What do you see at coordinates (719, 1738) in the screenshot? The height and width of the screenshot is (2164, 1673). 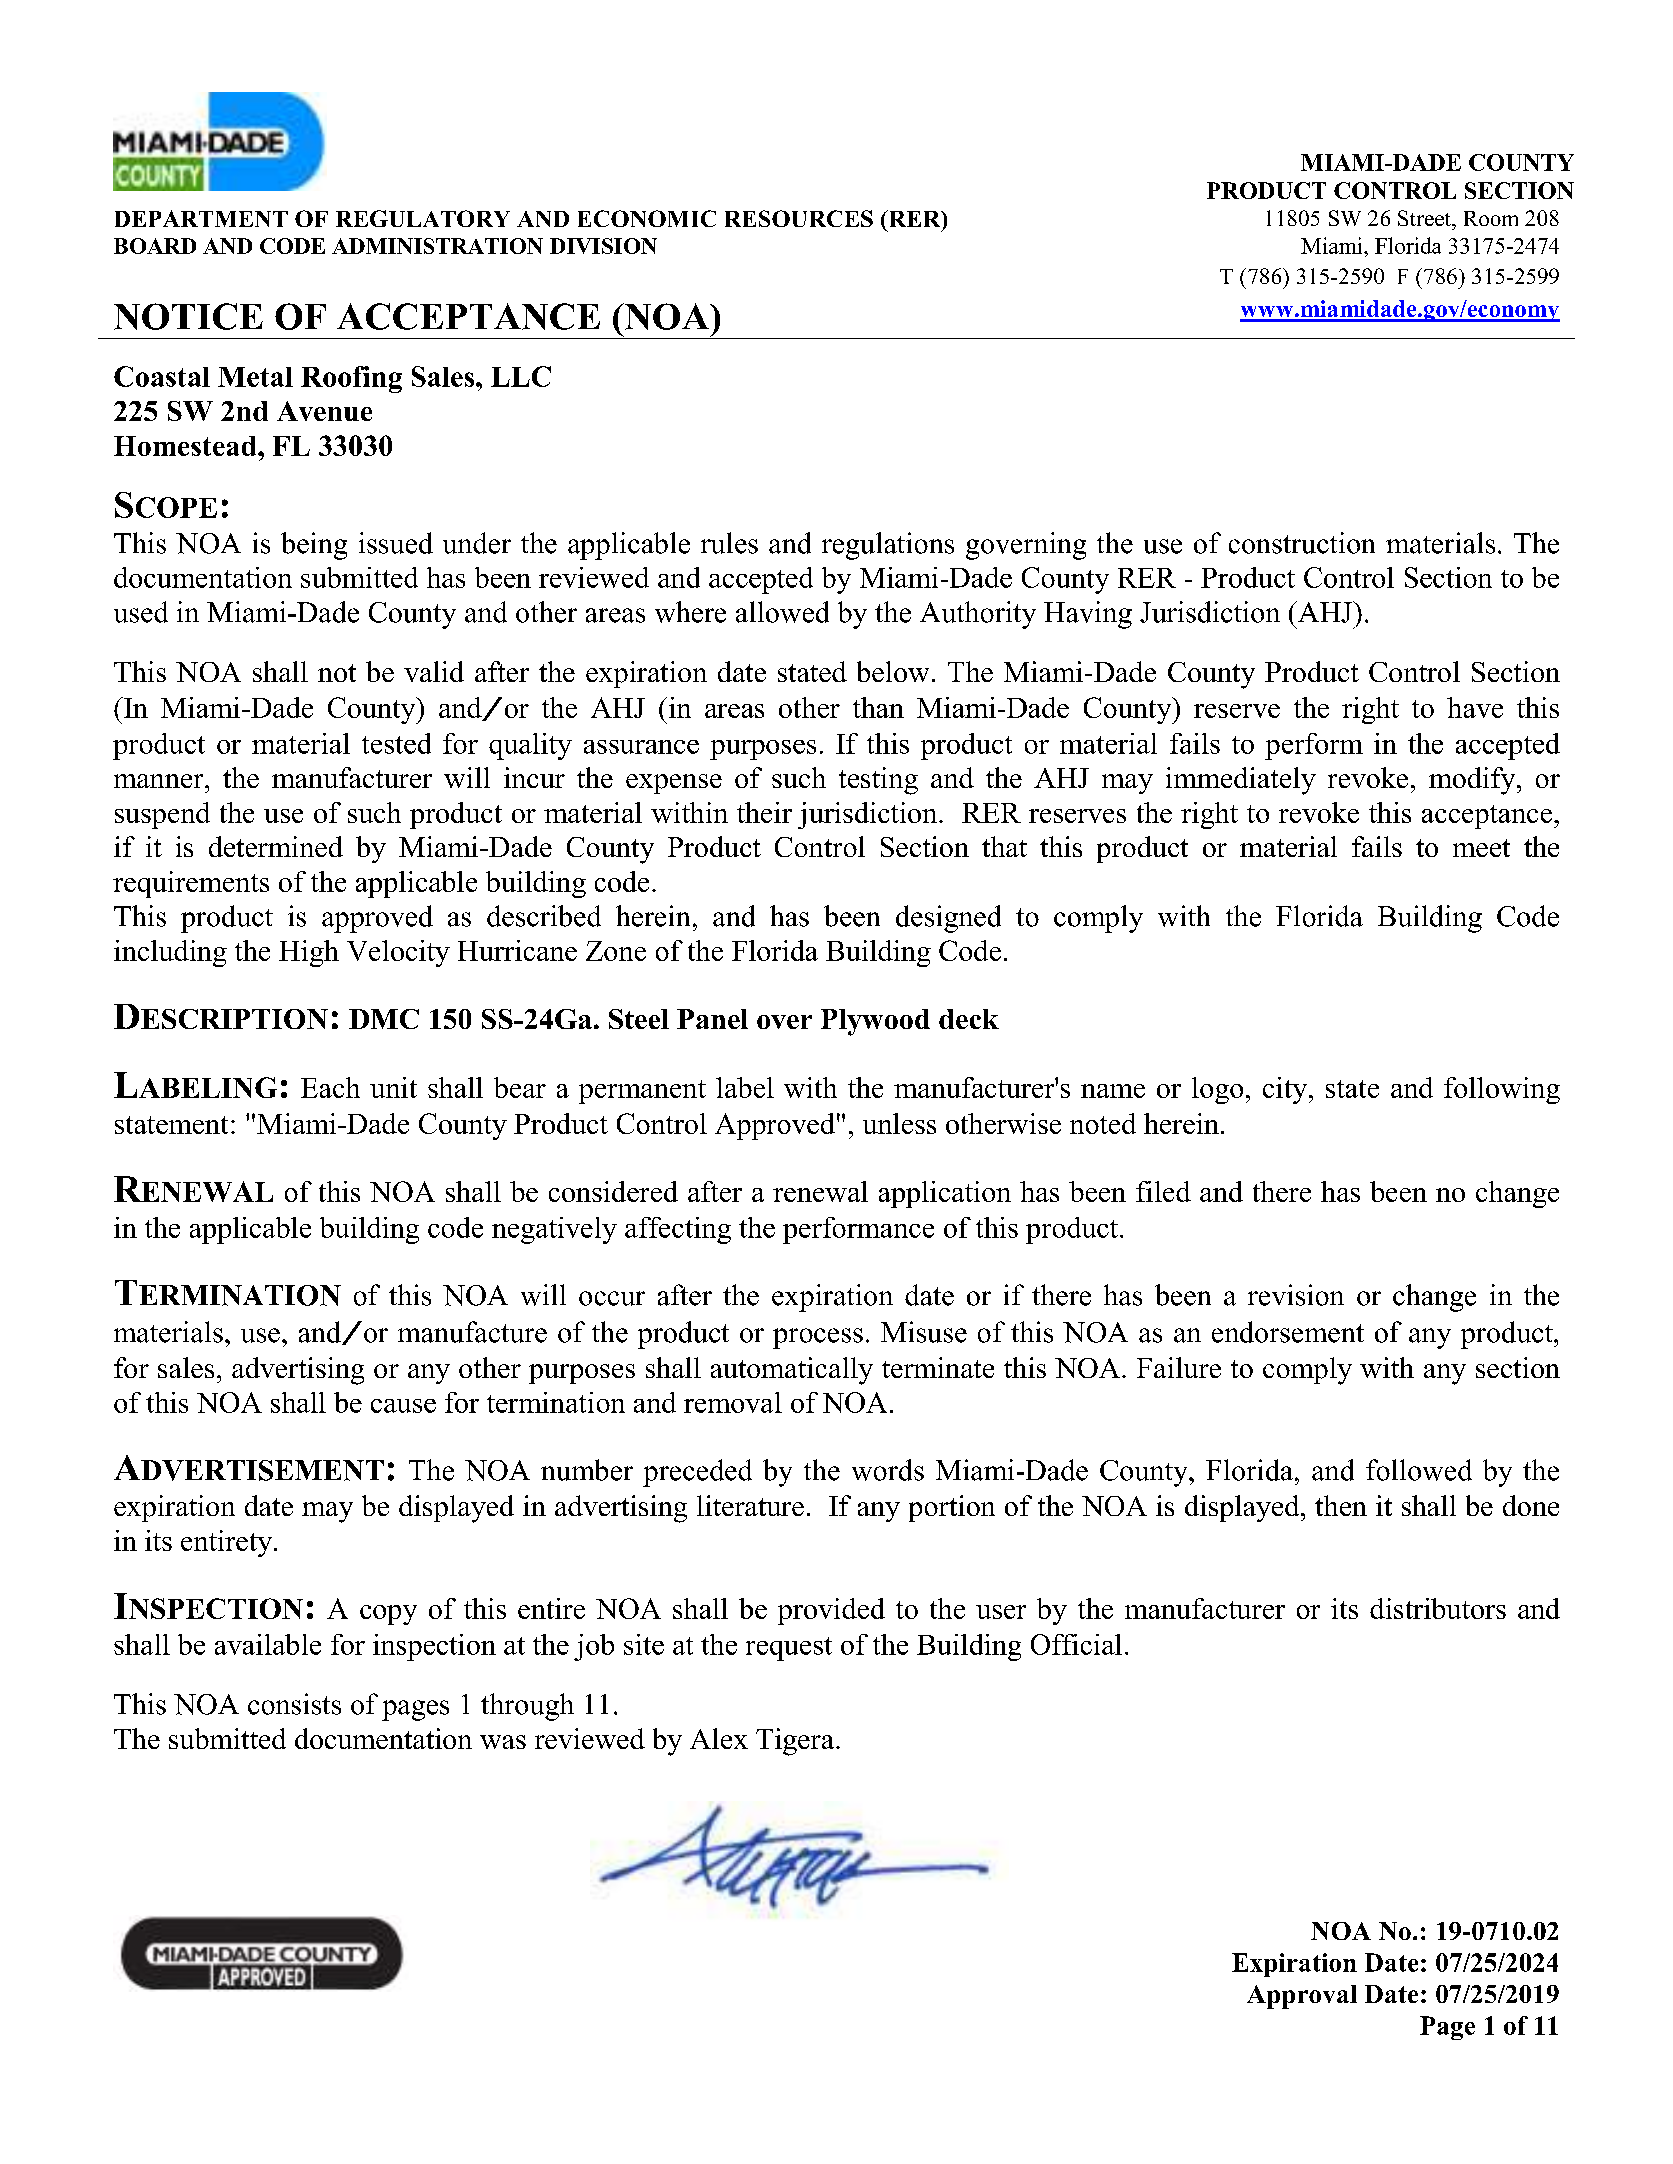 I see `Alex` at bounding box center [719, 1738].
